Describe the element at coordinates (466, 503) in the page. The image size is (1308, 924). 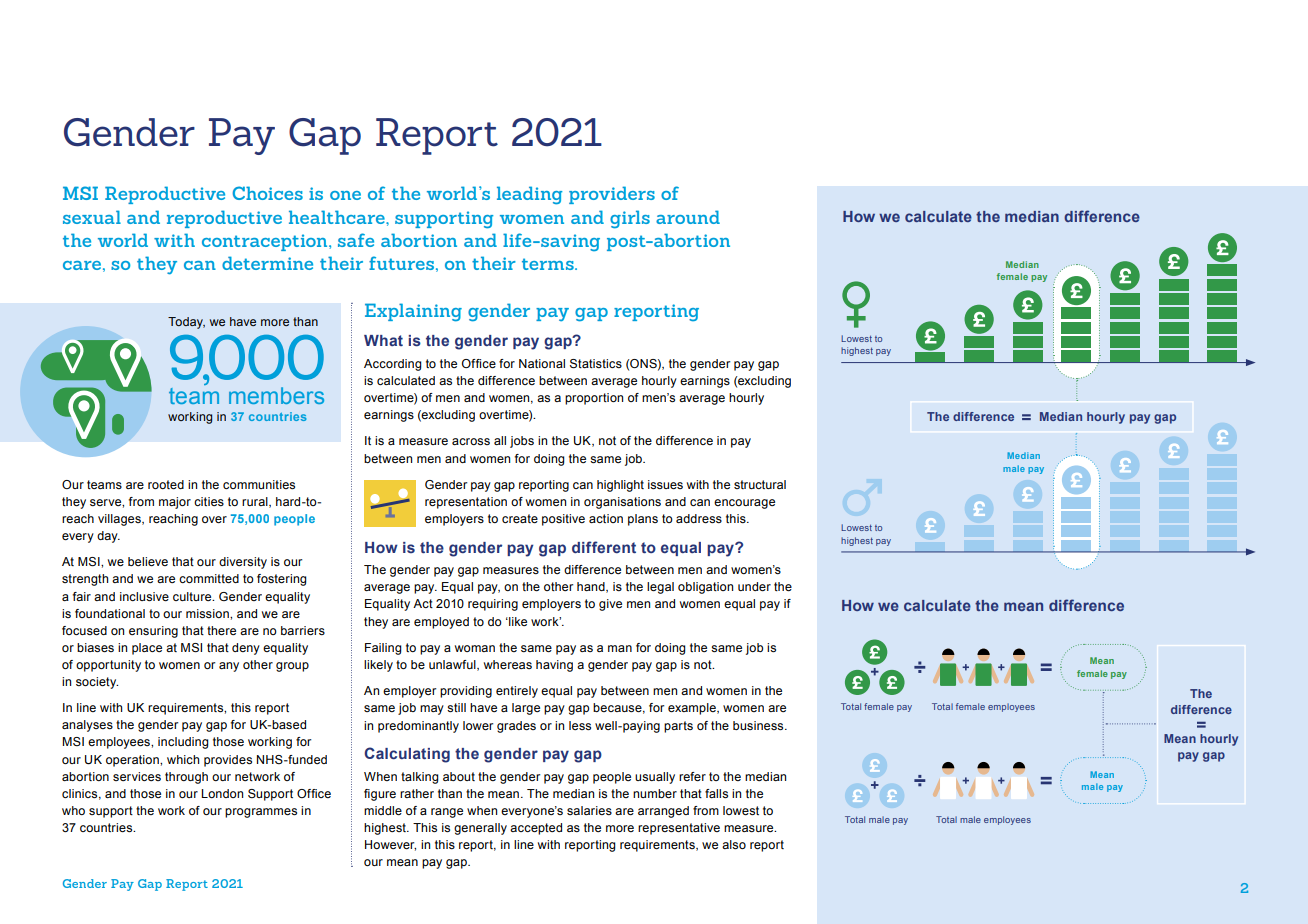
I see `representation` at that location.
